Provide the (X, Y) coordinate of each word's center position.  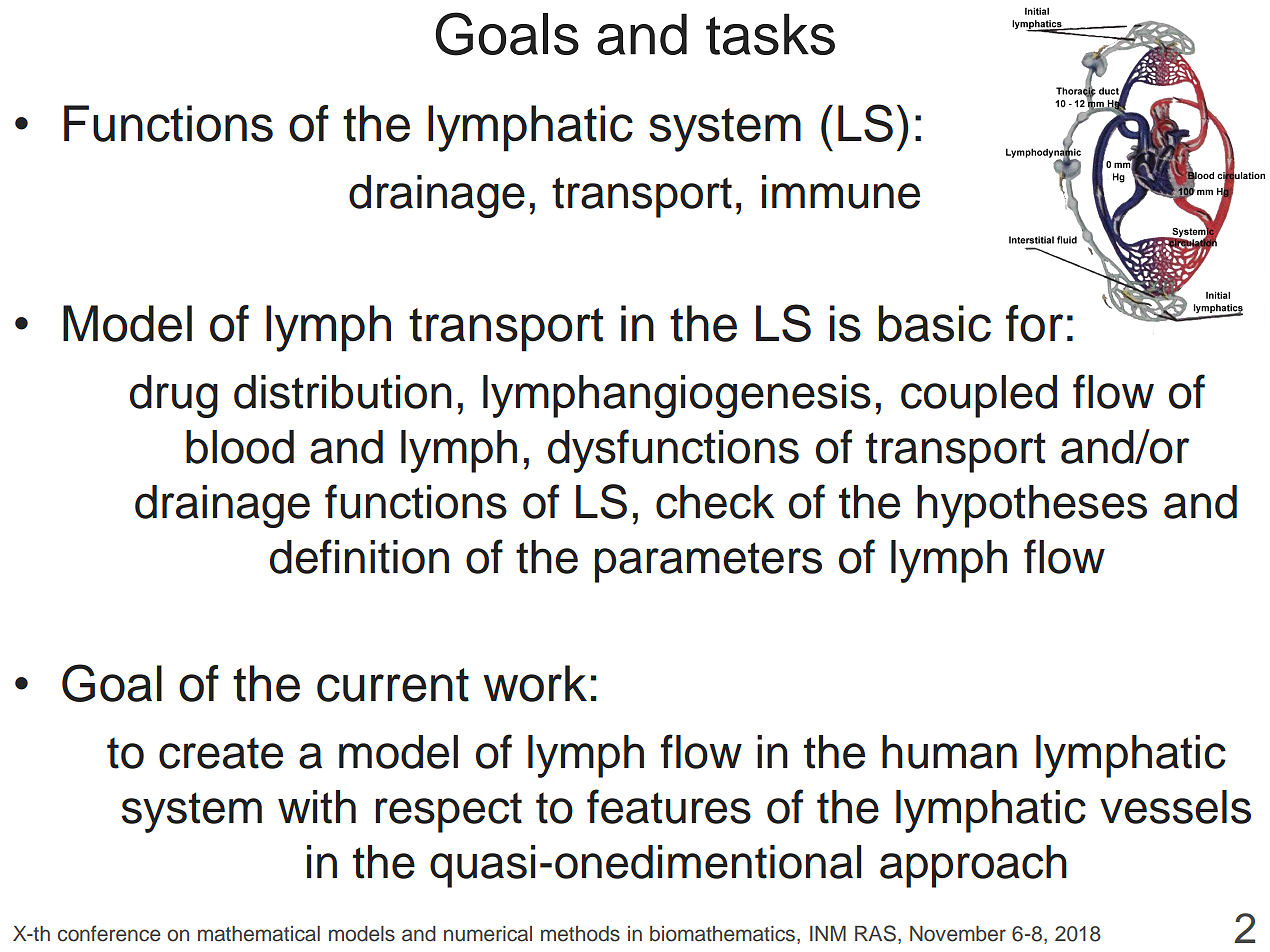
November (958, 934)
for (1034, 323)
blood (240, 447)
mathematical (259, 934)
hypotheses (1032, 506)
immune (841, 192)
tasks (770, 34)
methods (580, 934)
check (715, 502)
